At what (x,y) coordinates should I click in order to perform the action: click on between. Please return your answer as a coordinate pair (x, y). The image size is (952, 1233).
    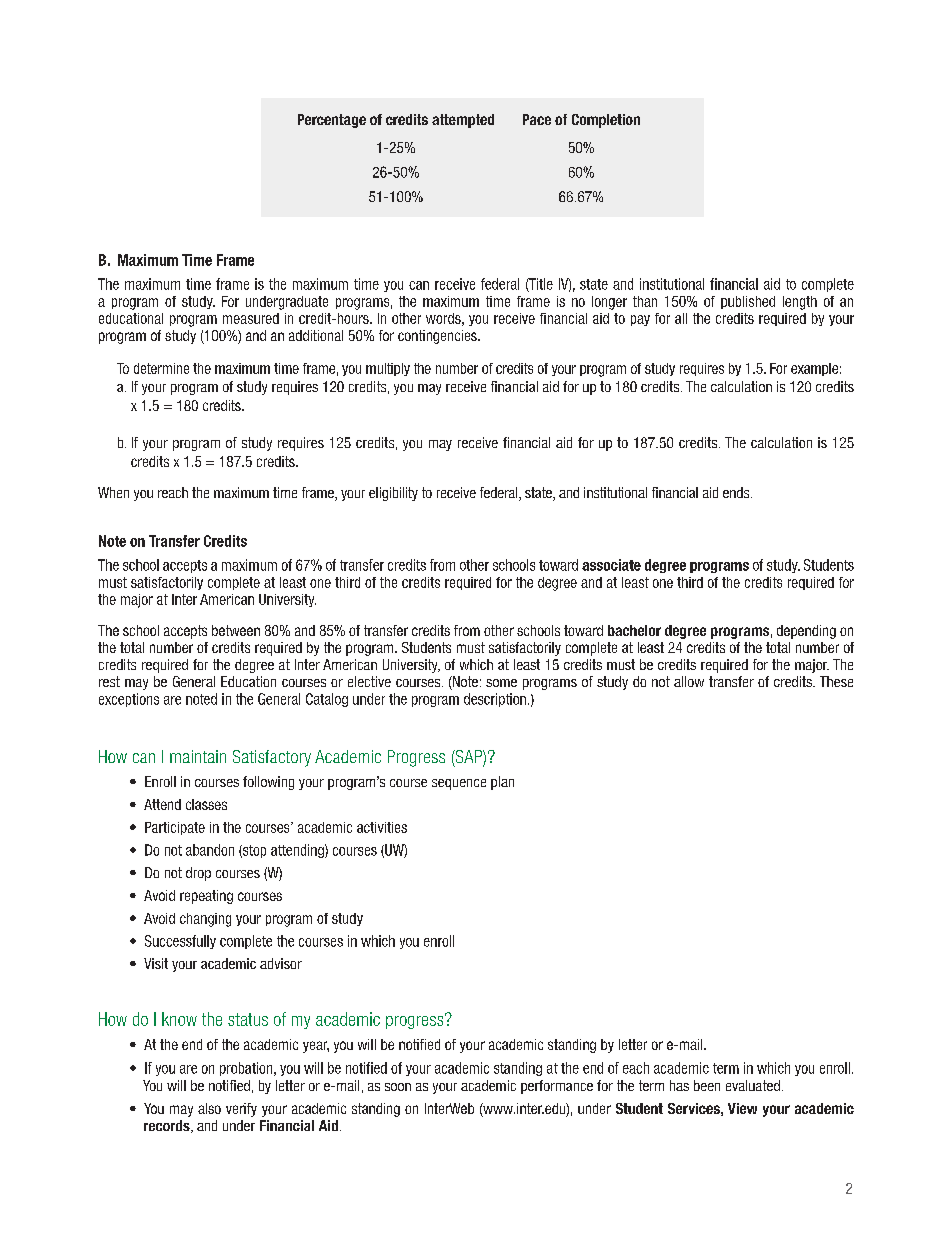
    Looking at the image, I should click on (236, 630).
